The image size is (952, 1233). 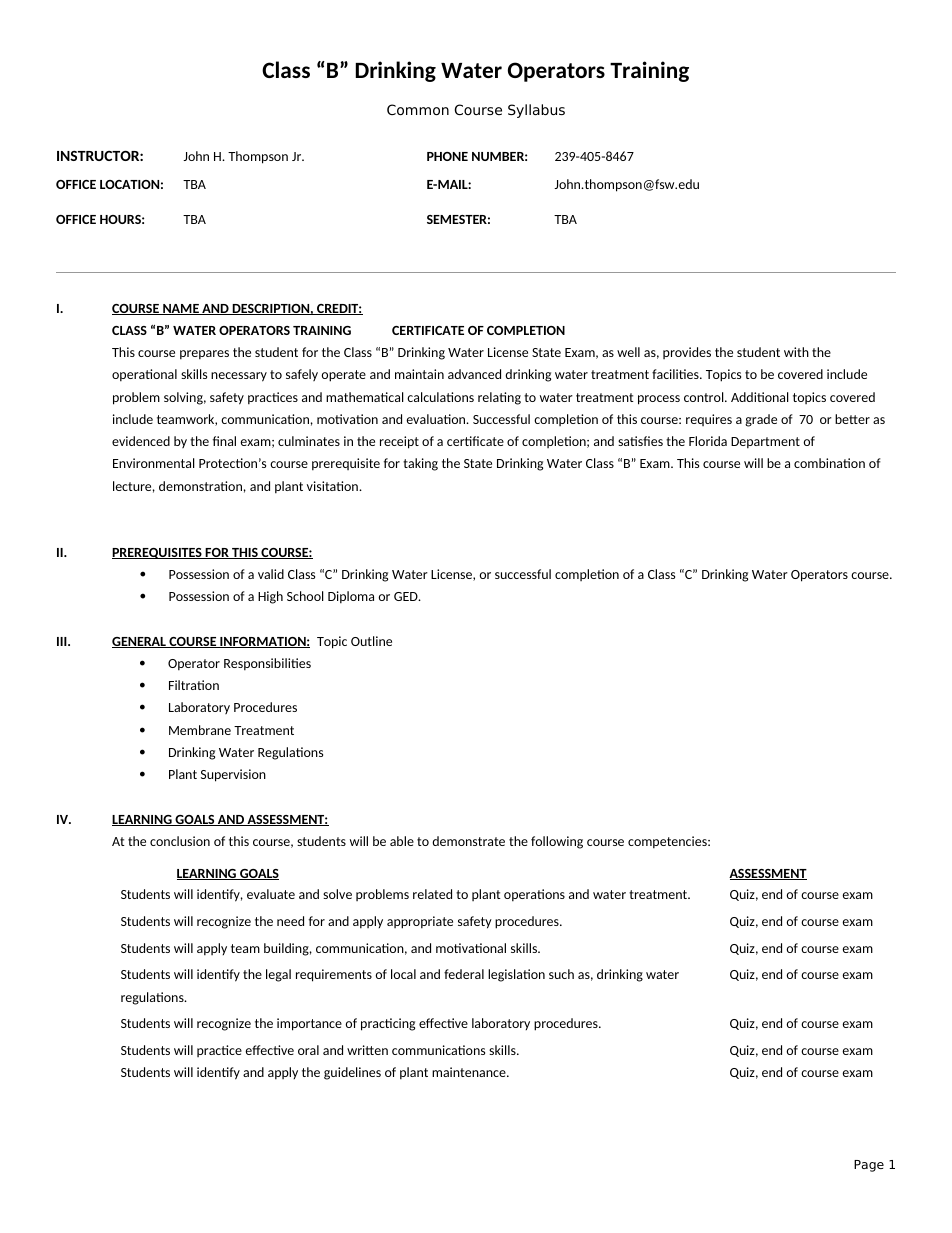 What do you see at coordinates (181, 309) in the page?
I see `NAME` at bounding box center [181, 309].
